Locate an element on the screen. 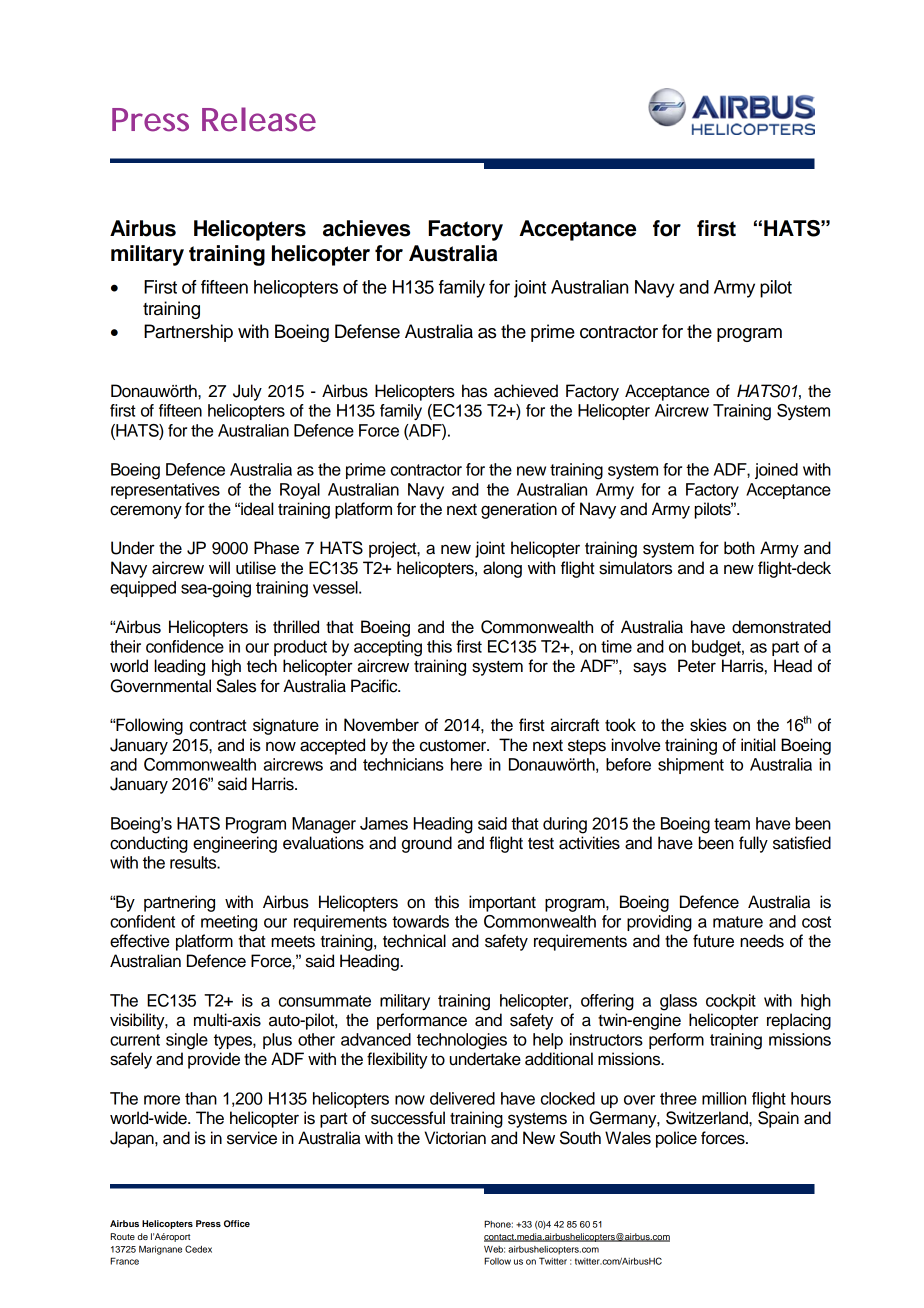 This screenshot has height=1308, width=924. representatives is located at coordinates (165, 491).
